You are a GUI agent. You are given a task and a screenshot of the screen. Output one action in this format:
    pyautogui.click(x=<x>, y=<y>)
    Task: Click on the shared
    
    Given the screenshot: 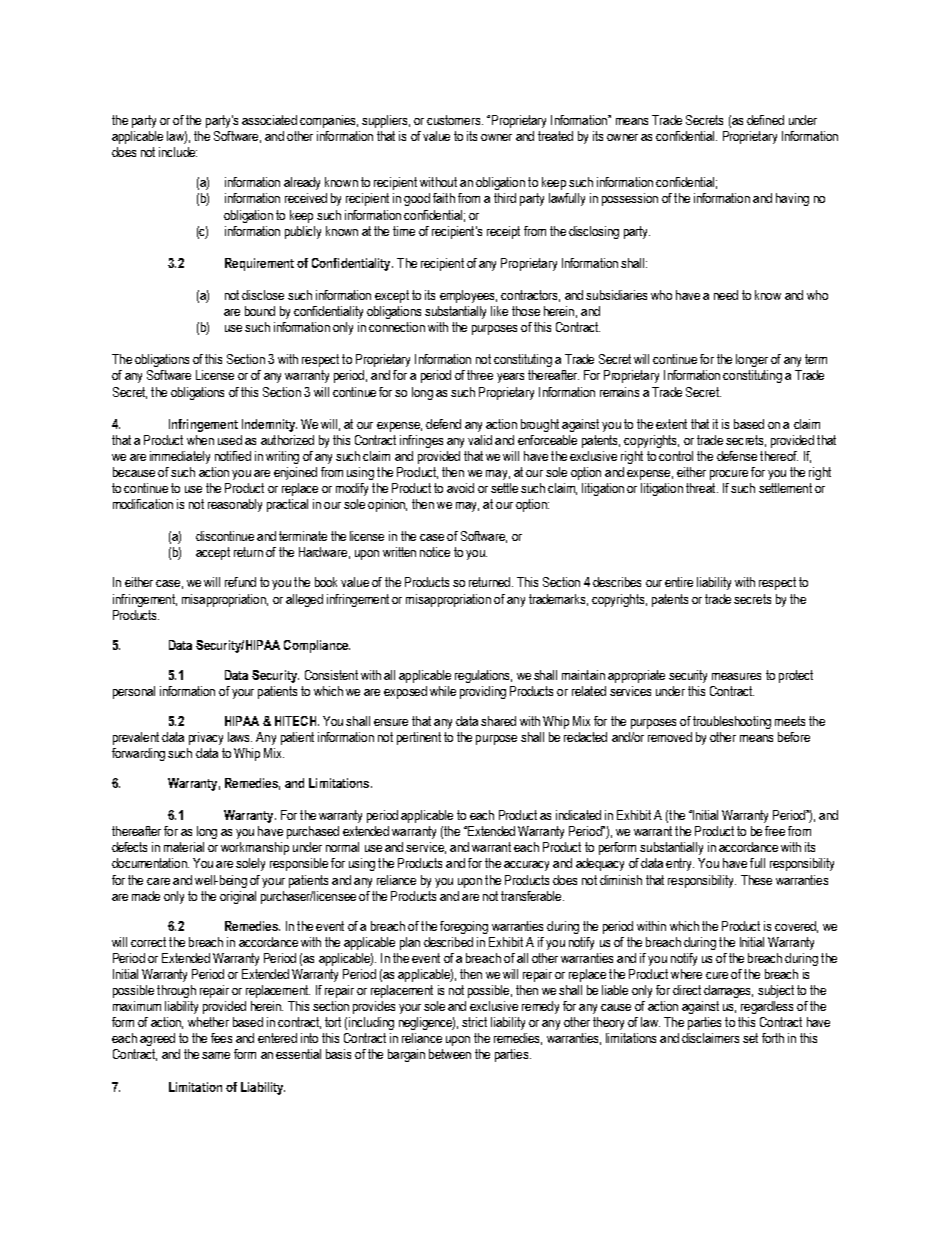 What is the action you would take?
    pyautogui.click(x=498, y=721)
